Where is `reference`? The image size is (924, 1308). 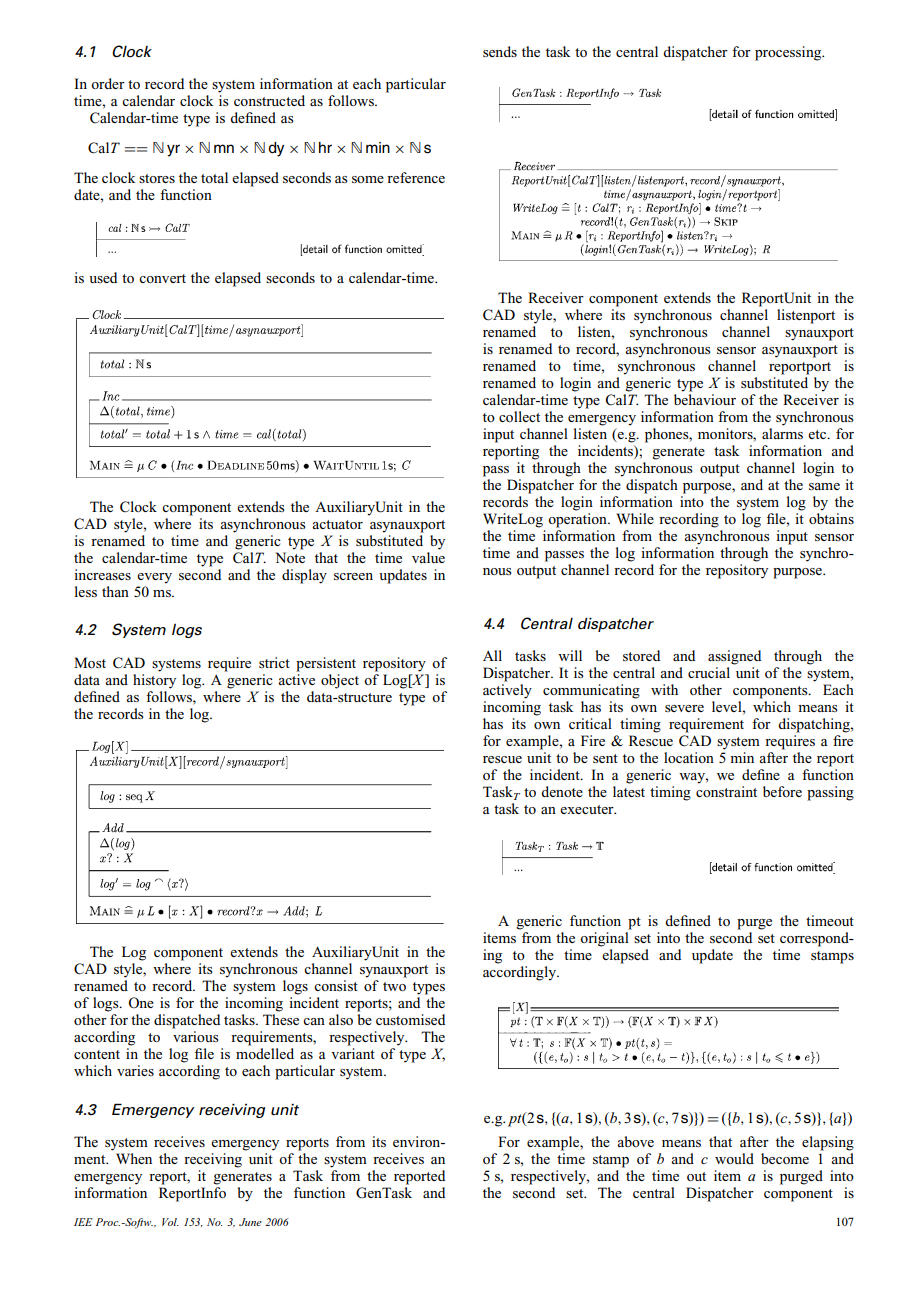
reference is located at coordinates (416, 177).
